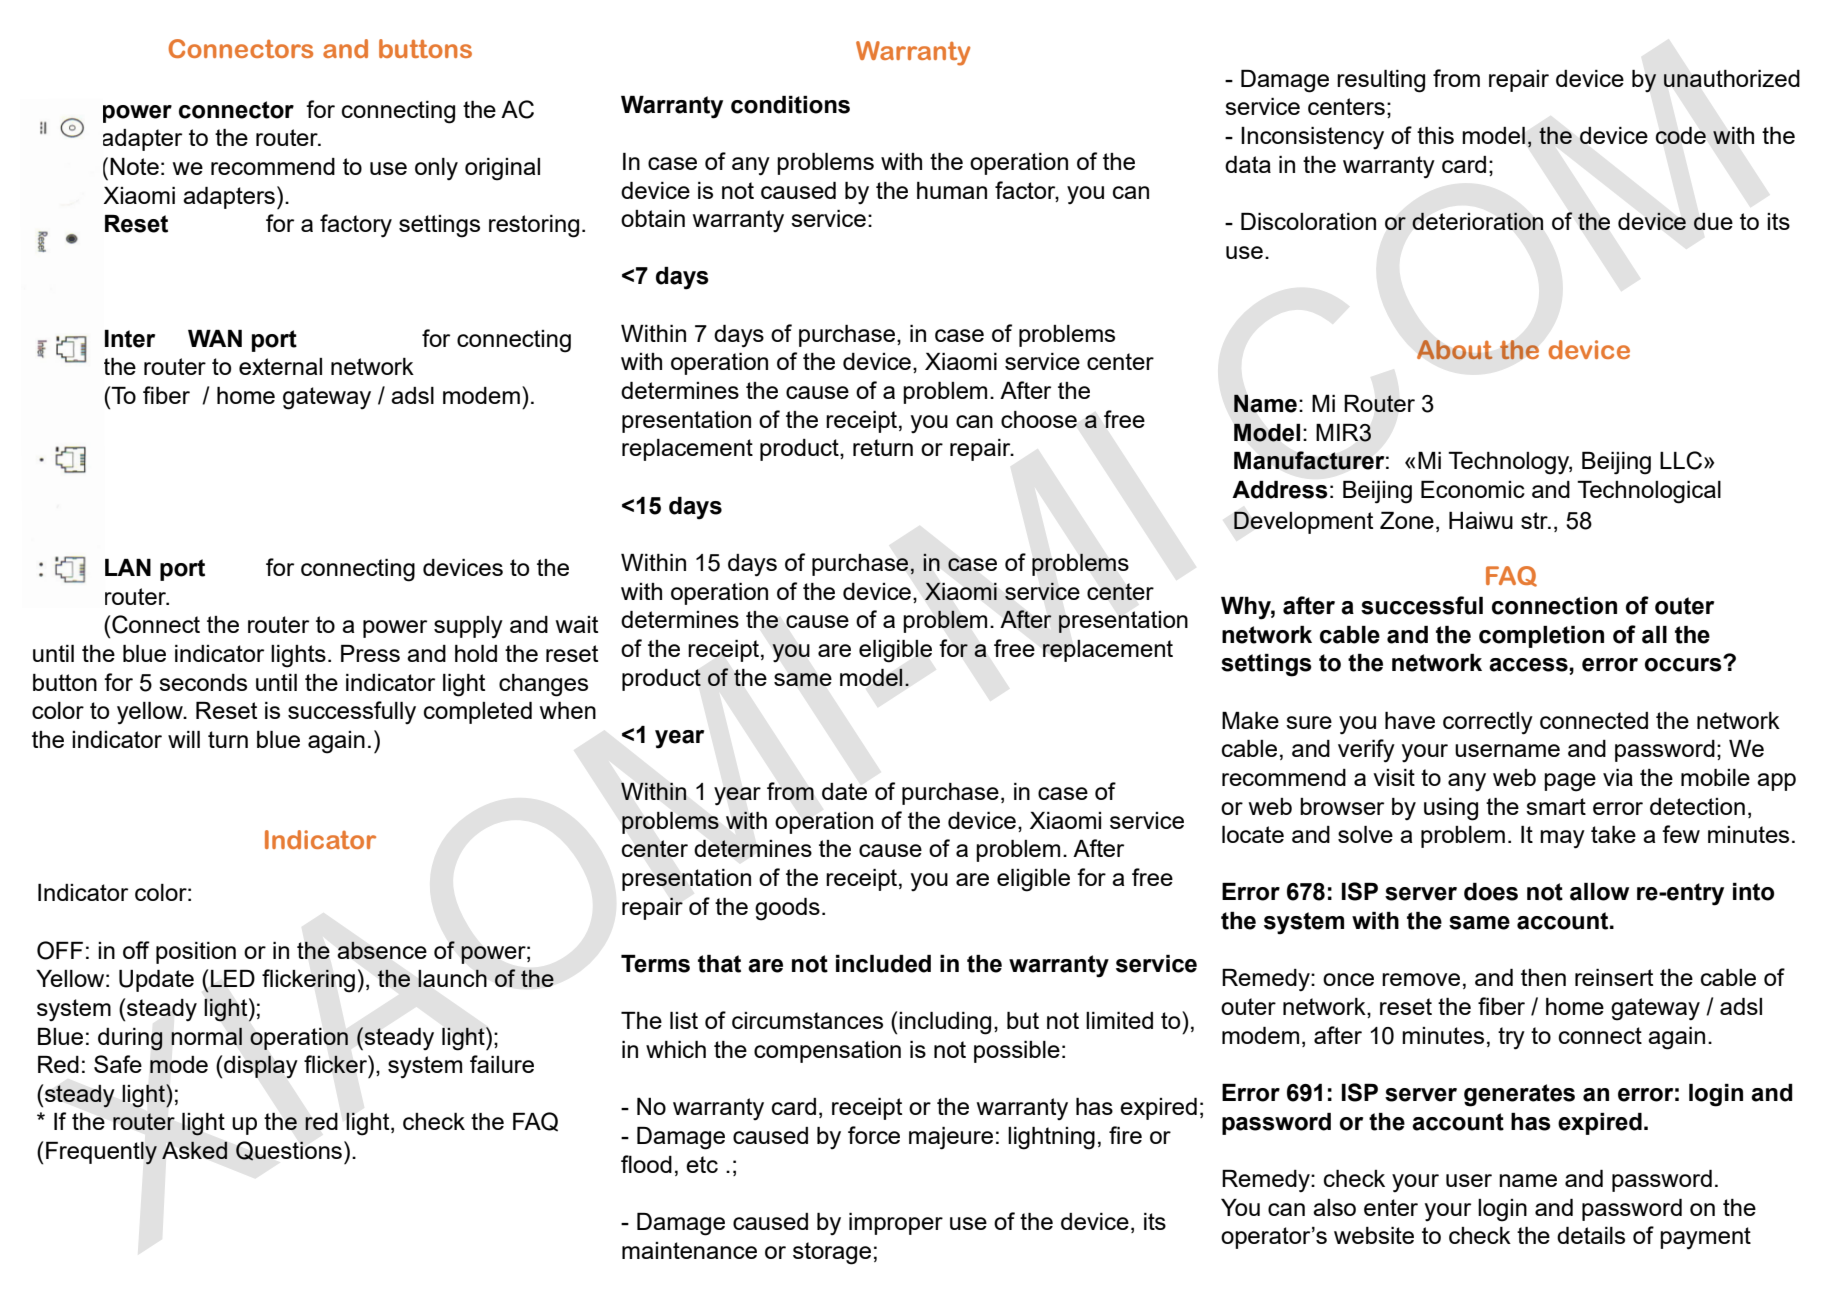 This screenshot has height=1292, width=1827. Describe the element at coordinates (436, 169) in the screenshot. I see `only` at that location.
